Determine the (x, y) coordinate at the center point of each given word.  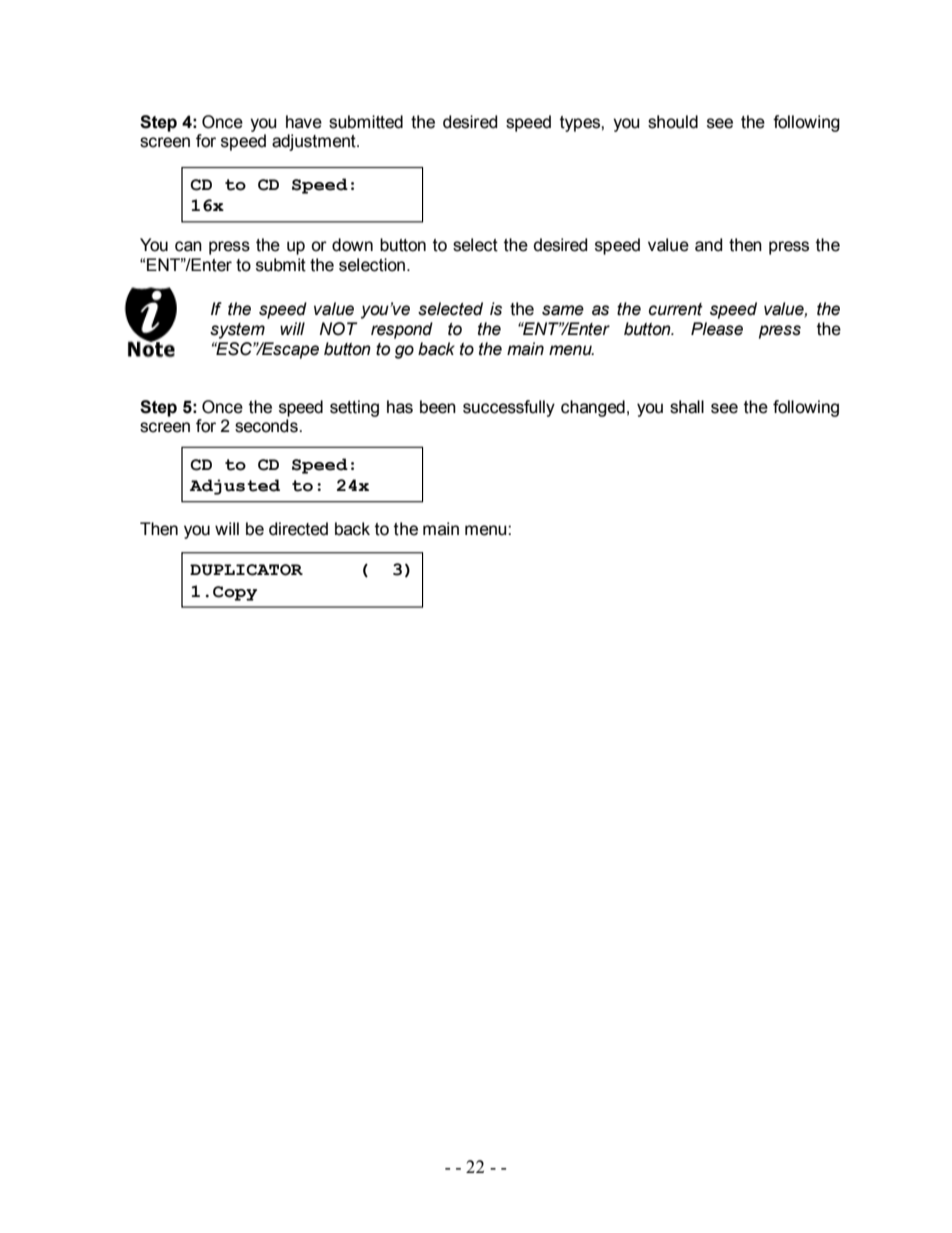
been (438, 407)
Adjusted (235, 487)
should (673, 122)
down (352, 245)
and (709, 245)
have (304, 122)
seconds (267, 426)
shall (687, 407)
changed (593, 408)
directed (298, 529)
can (188, 246)
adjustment (315, 142)
